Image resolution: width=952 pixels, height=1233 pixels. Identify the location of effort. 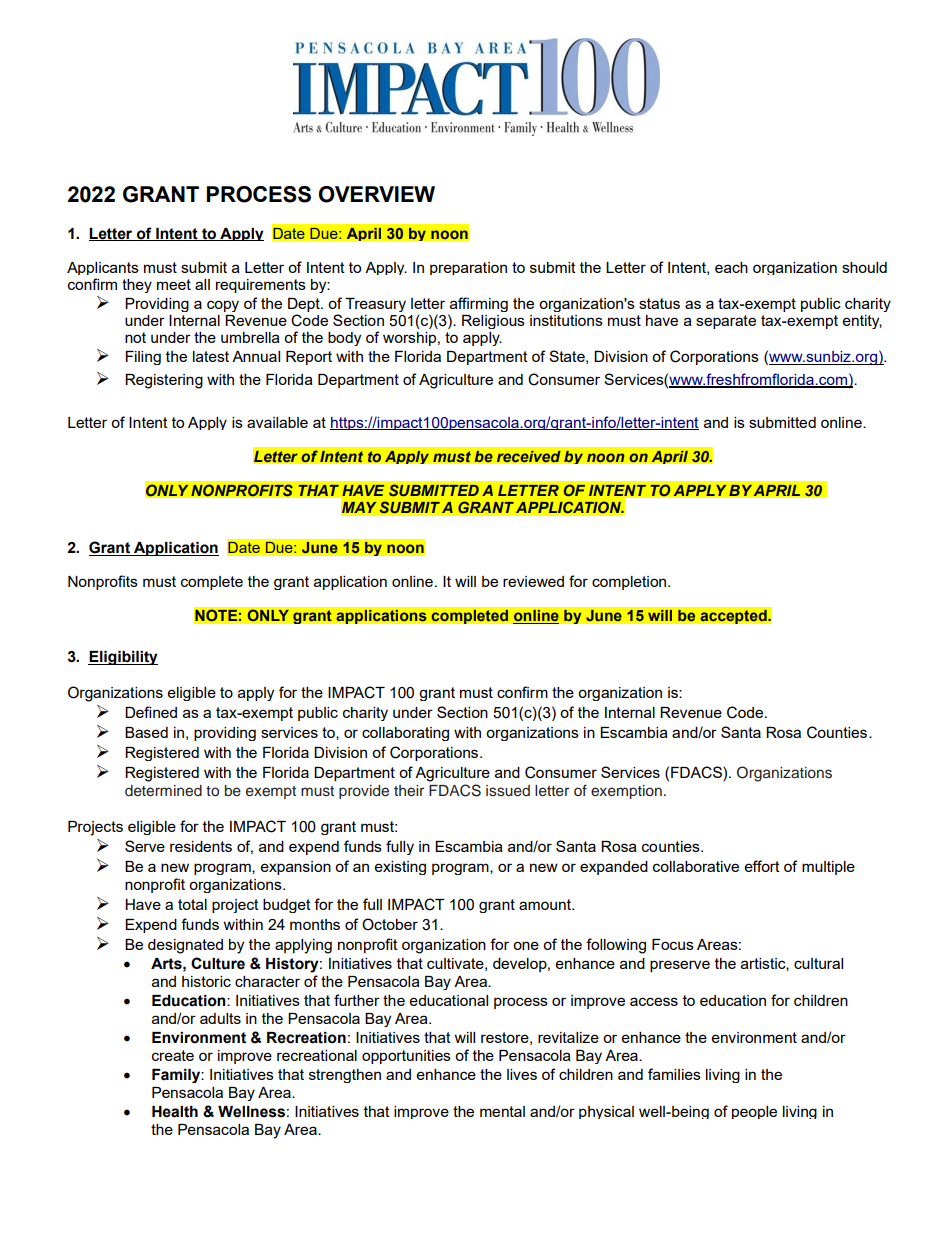
(762, 866).
